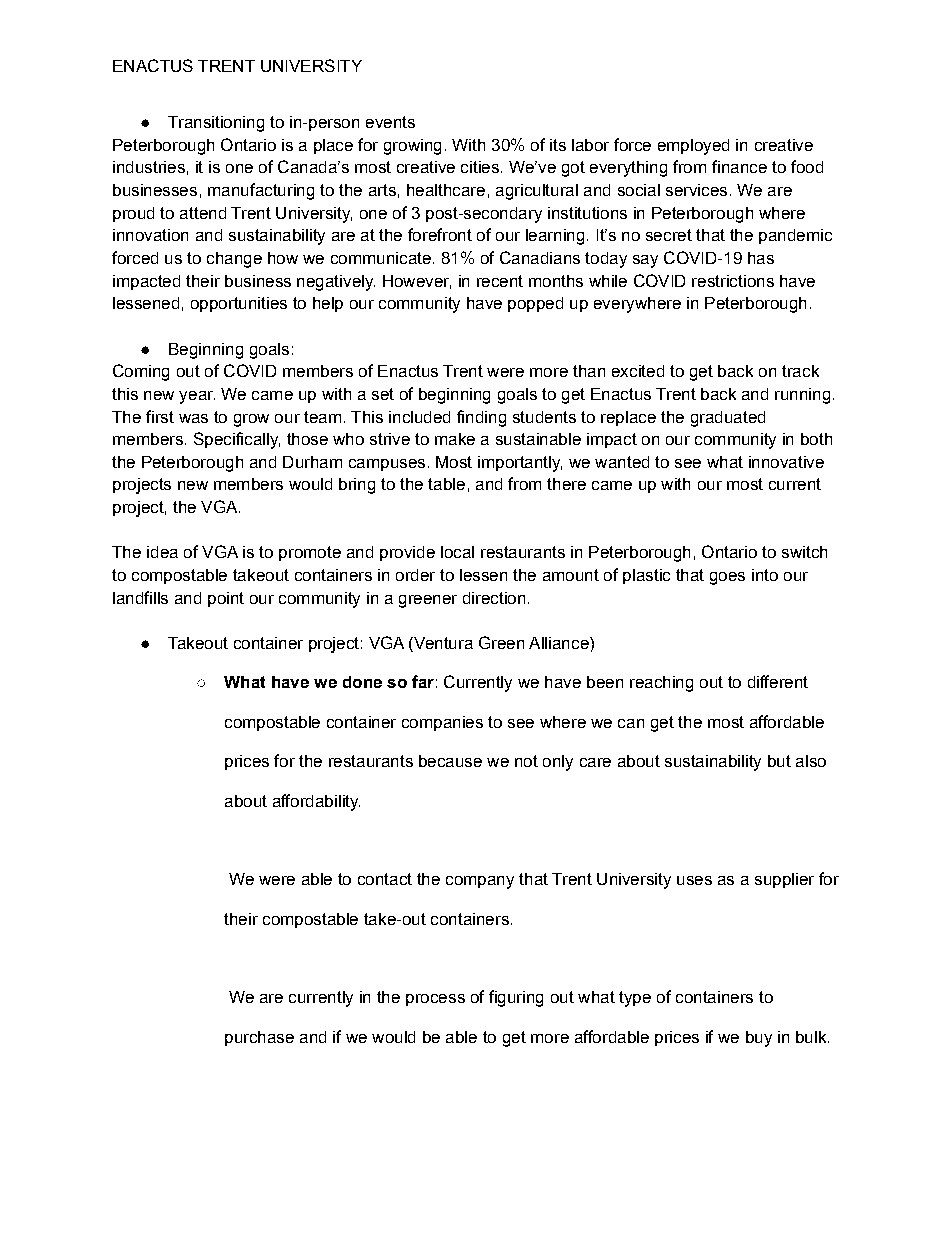 This document has height=1233, width=952. Describe the element at coordinates (480, 167) in the document. I see `cities` at that location.
